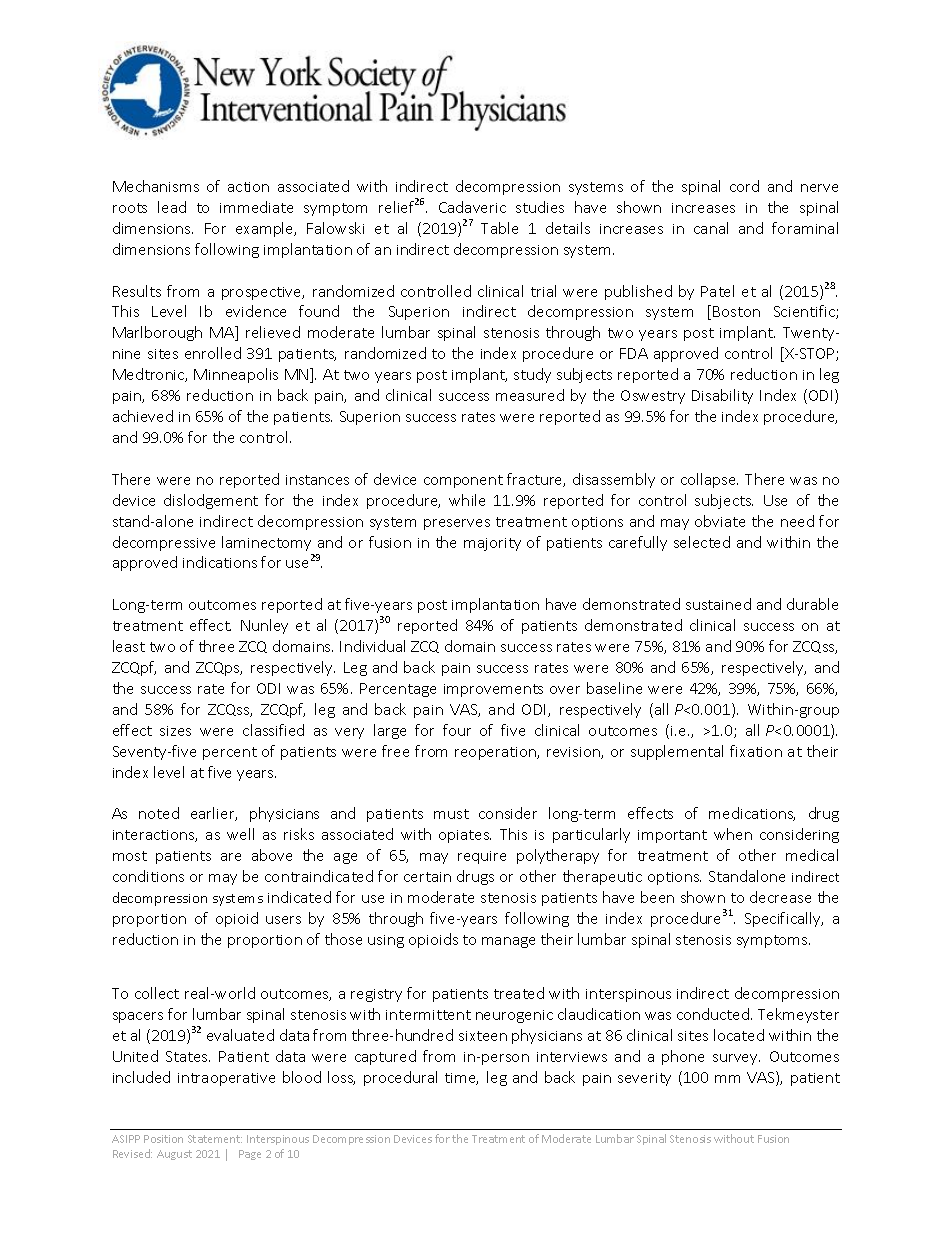 The height and width of the page is (1233, 952). I want to click on improvements, so click(493, 690).
